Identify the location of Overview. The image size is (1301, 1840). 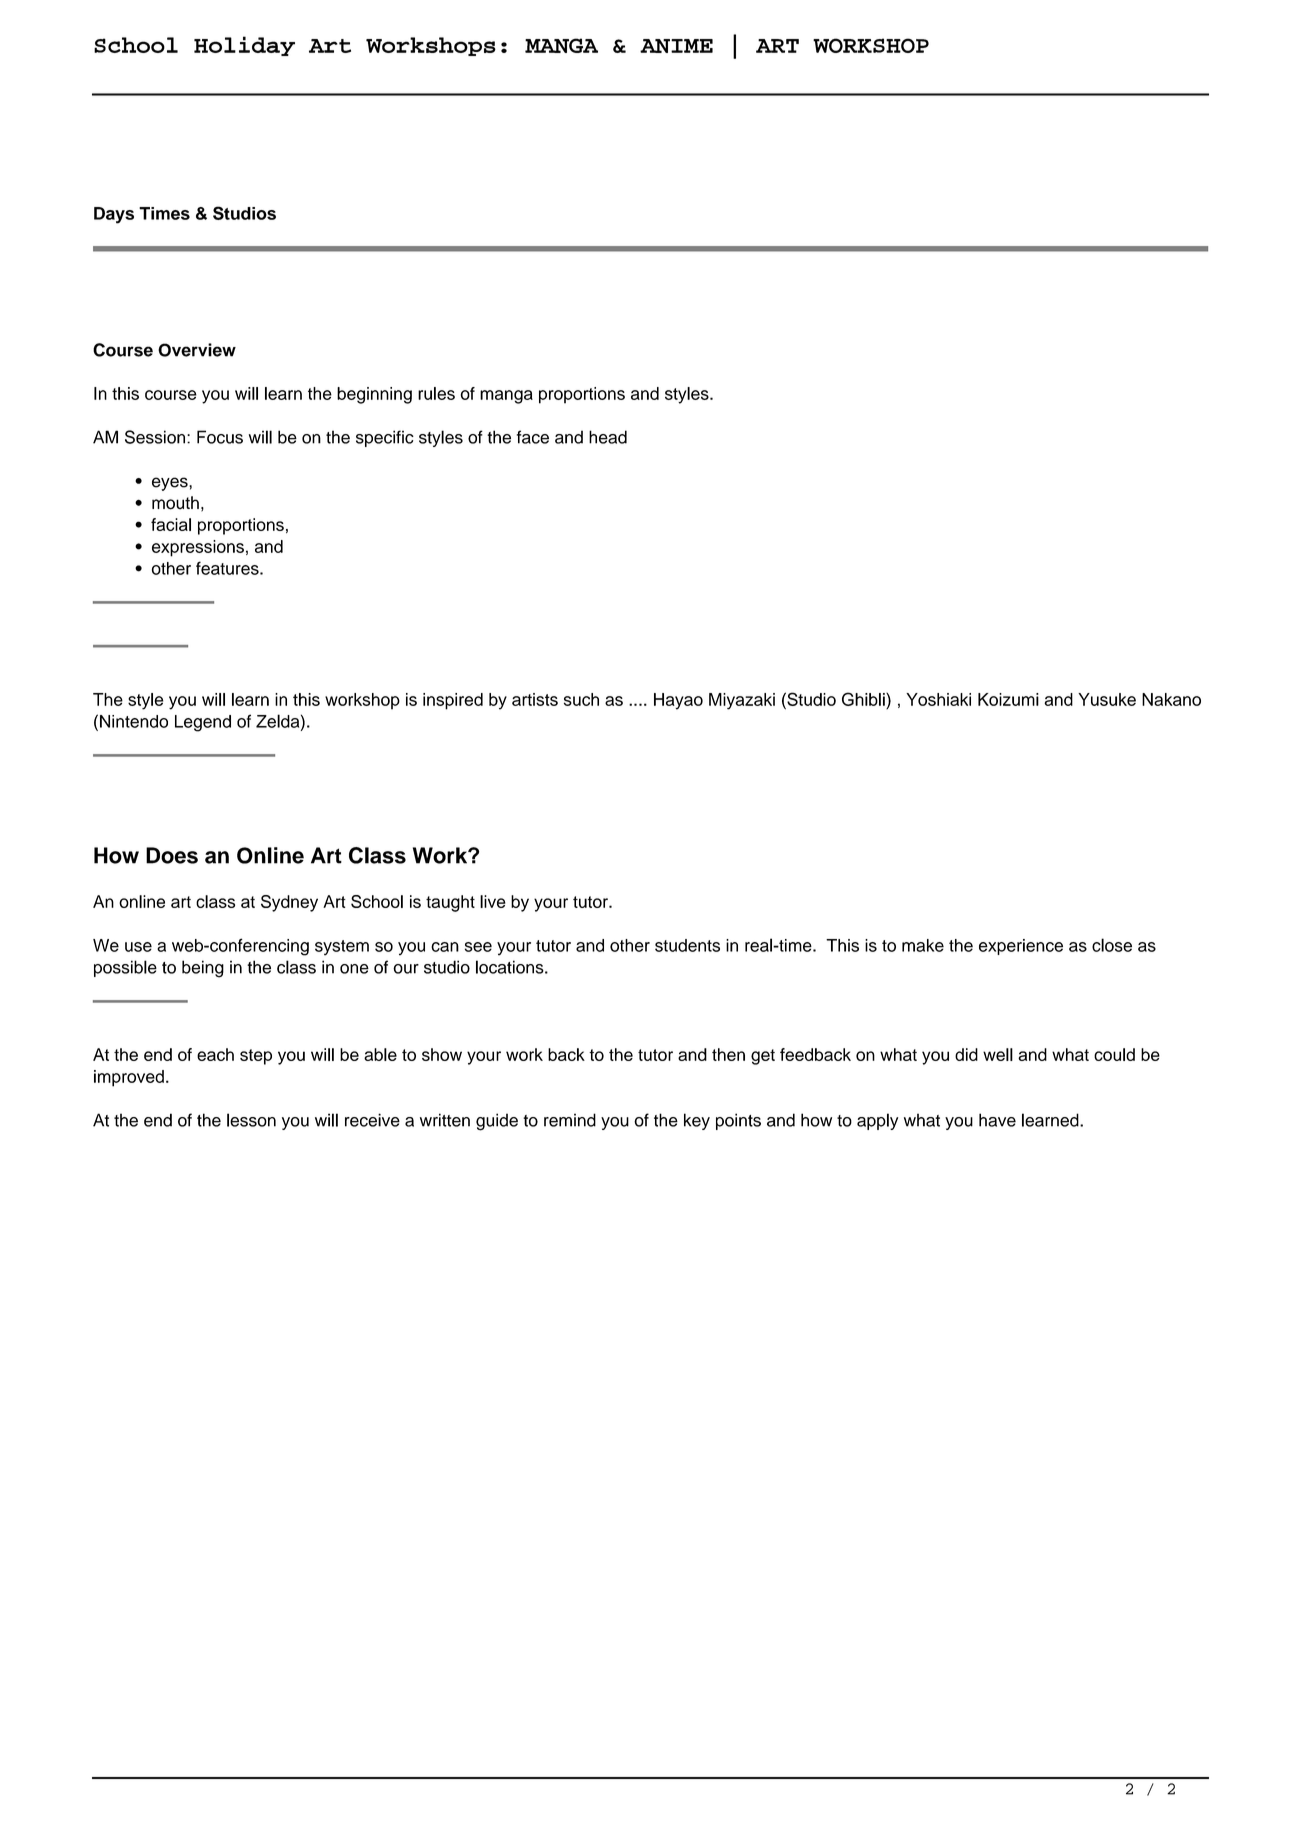
(197, 350).
